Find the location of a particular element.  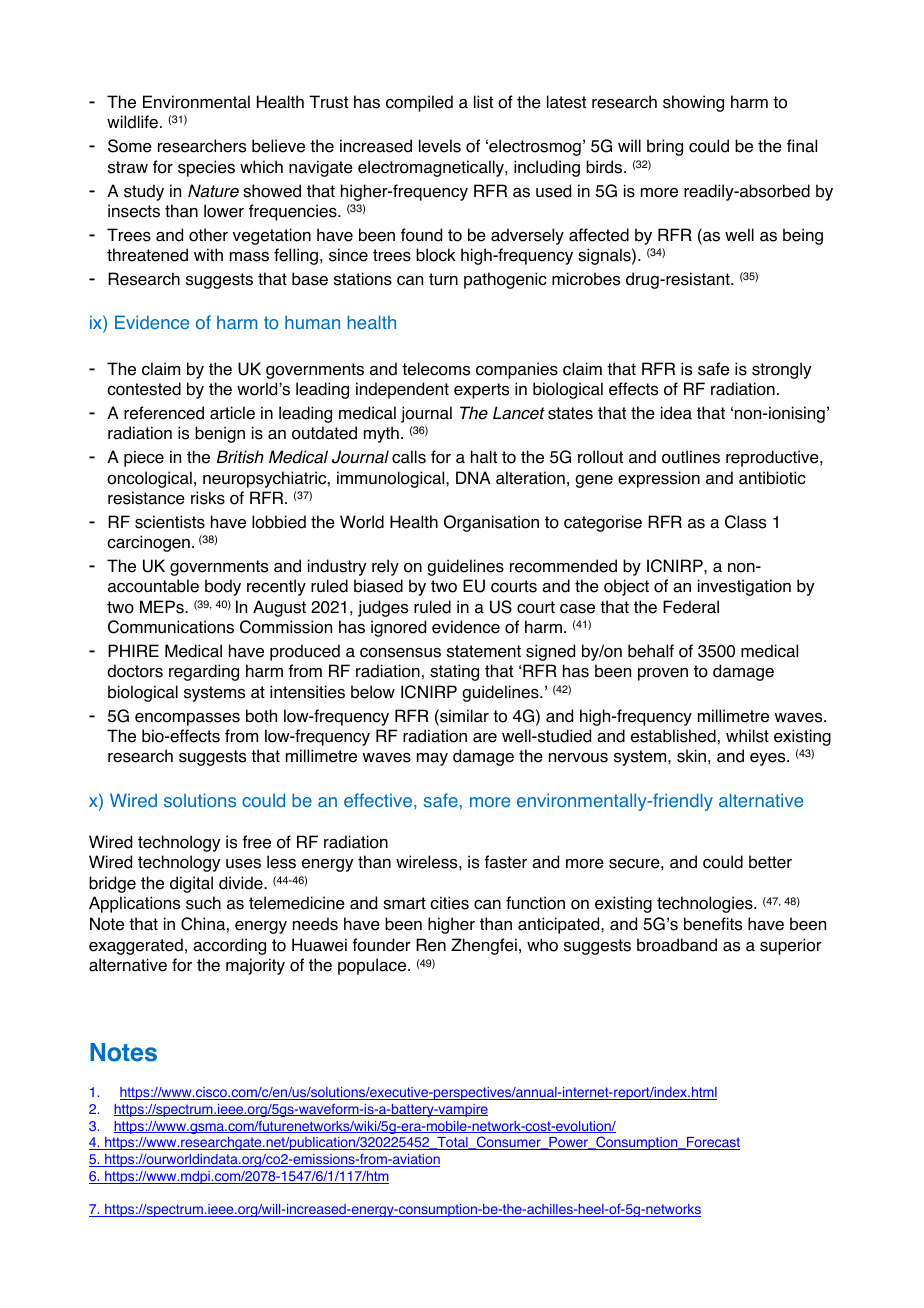

proven is located at coordinates (663, 674).
